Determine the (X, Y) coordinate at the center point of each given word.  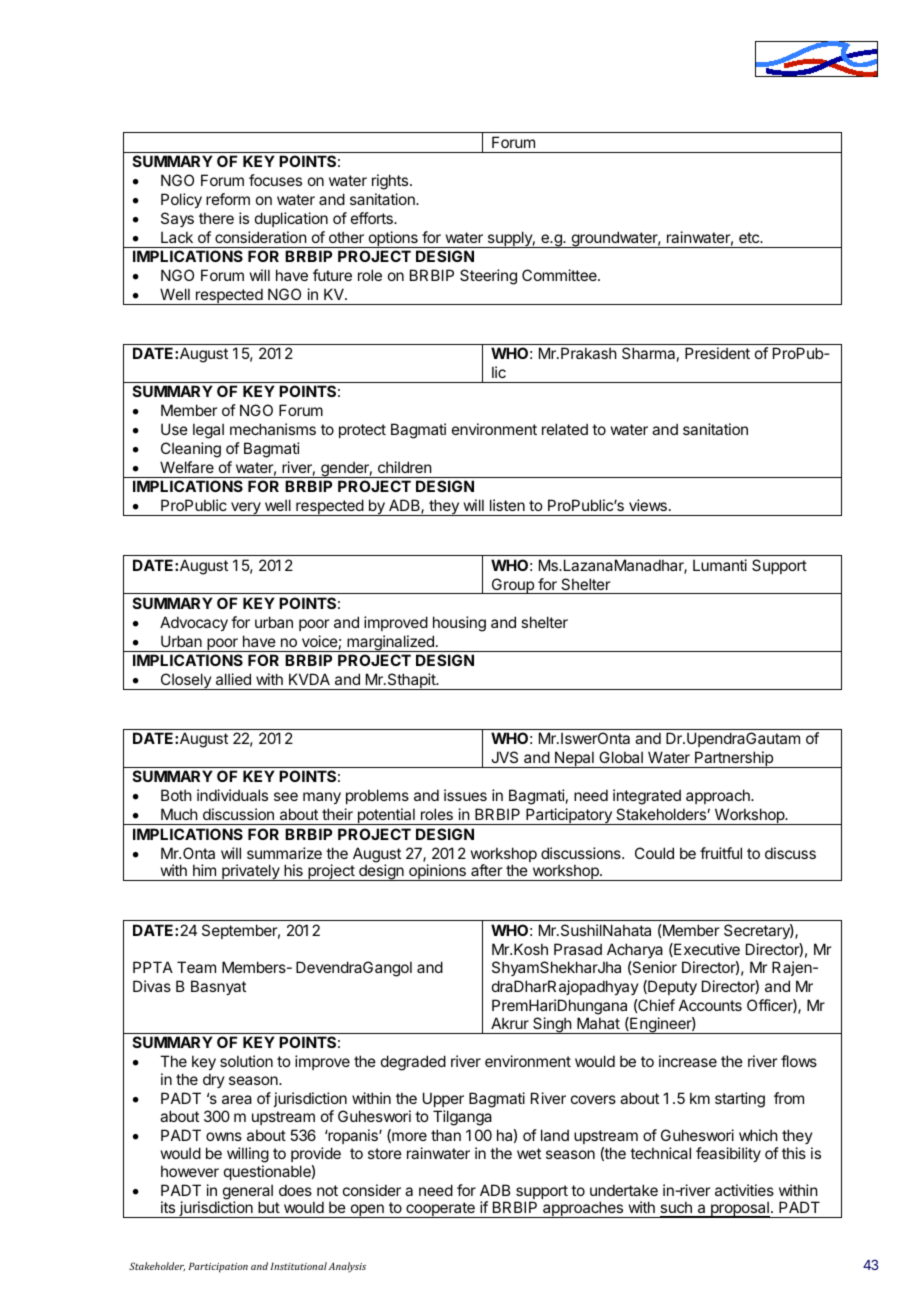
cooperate (440, 1210)
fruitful (721, 853)
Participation (218, 1267)
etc (750, 237)
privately (251, 872)
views (648, 505)
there (216, 218)
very (246, 509)
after (486, 870)
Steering (488, 277)
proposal (740, 1209)
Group (512, 586)
